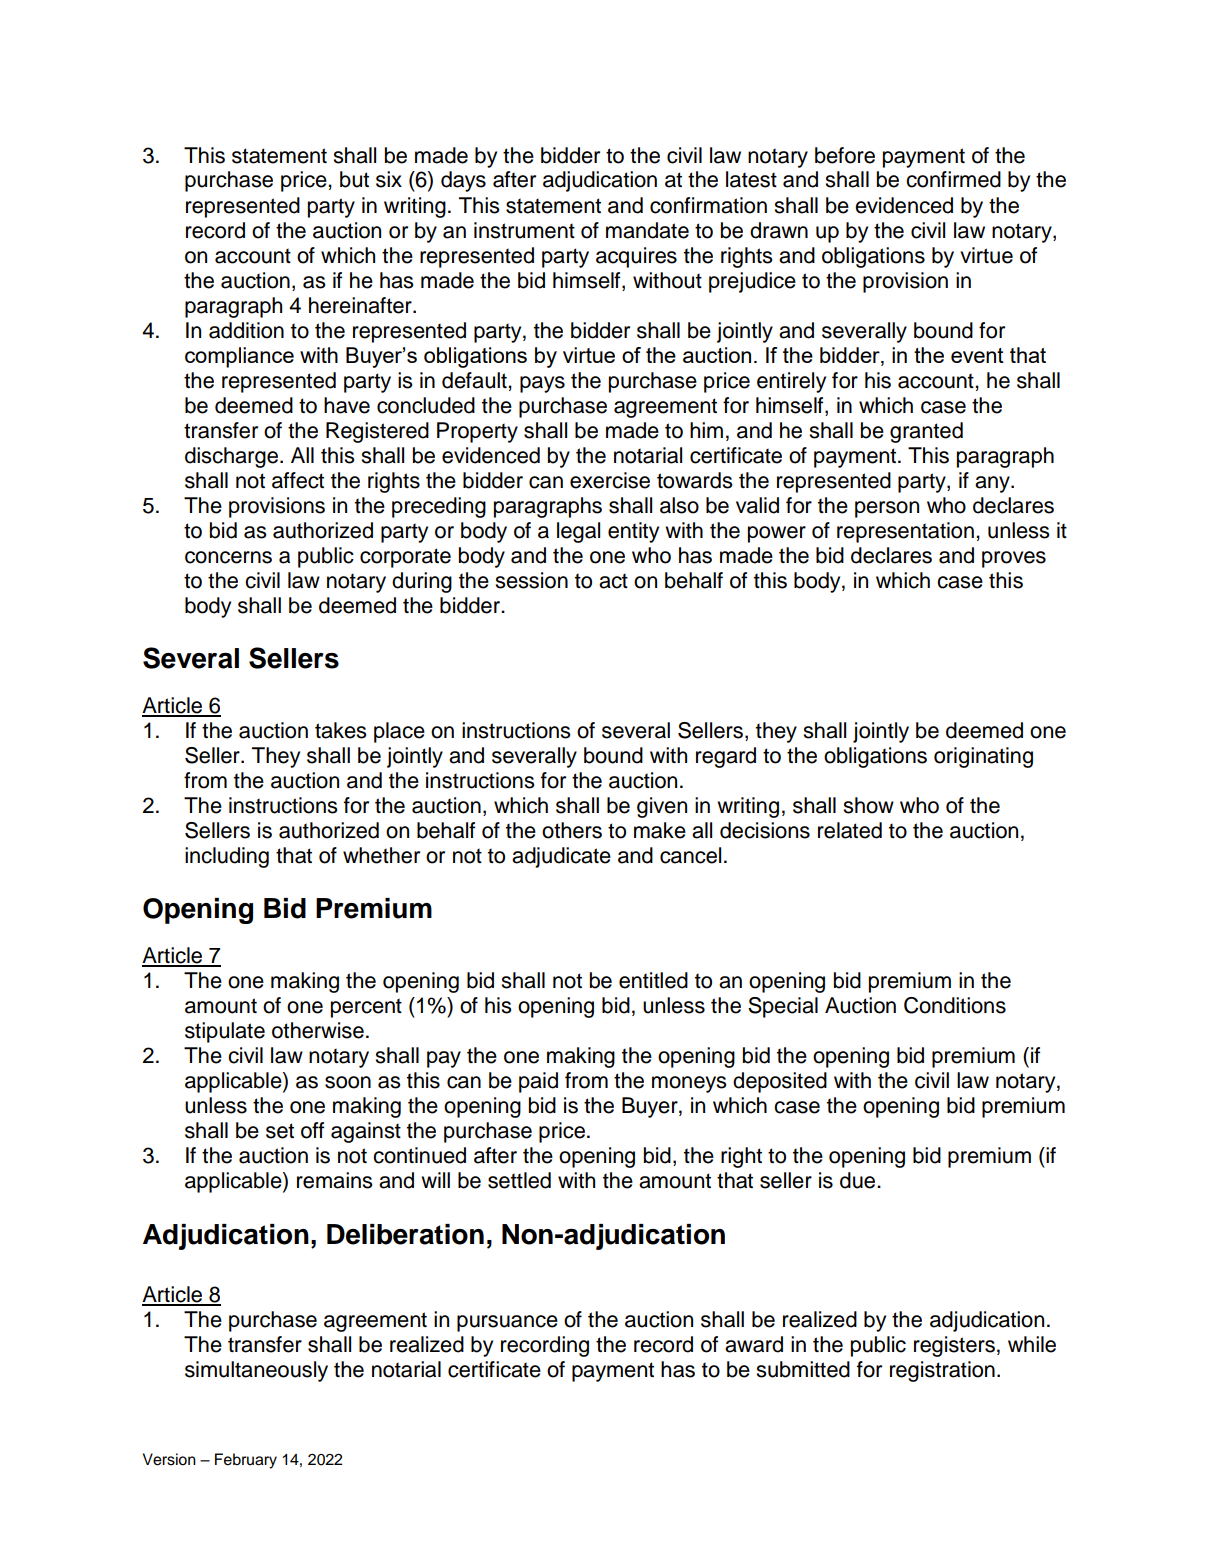 The height and width of the screenshot is (1566, 1210). What do you see at coordinates (246, 1461) in the screenshot?
I see `February` at bounding box center [246, 1461].
